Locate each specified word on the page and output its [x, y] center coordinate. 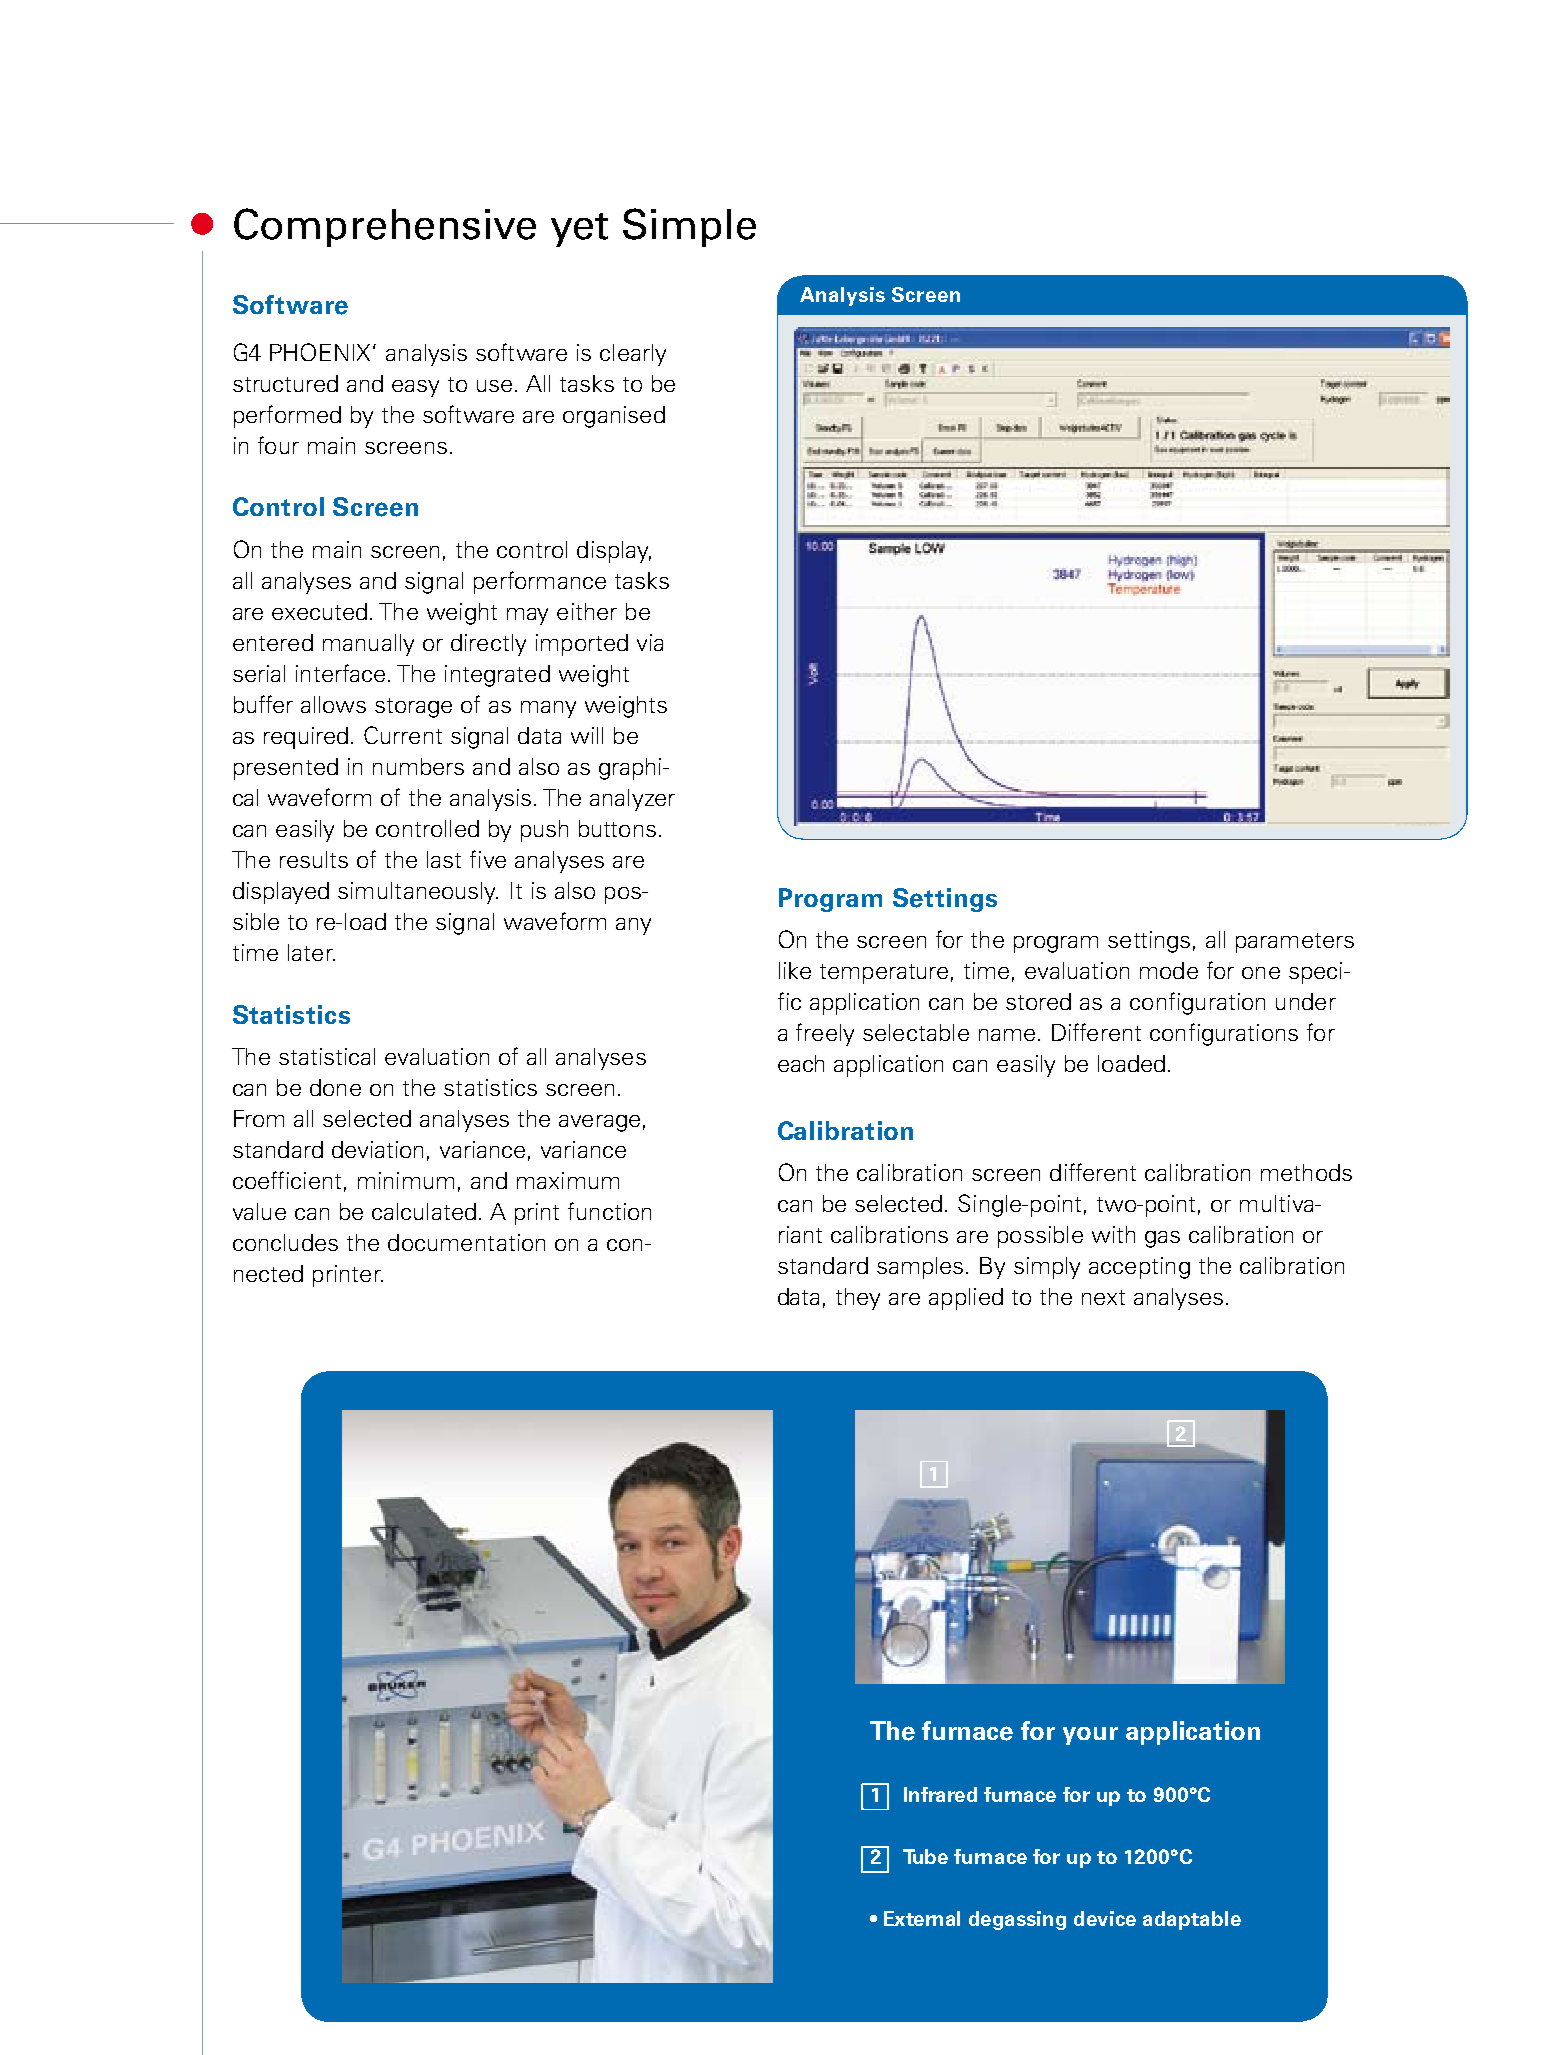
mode [1169, 970]
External [922, 1918]
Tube [925, 1856]
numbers [418, 766]
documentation [466, 1242]
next [1103, 1297]
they [858, 1299]
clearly [633, 355]
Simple [689, 227]
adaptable [1192, 1920]
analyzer [632, 800]
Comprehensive [385, 227]
